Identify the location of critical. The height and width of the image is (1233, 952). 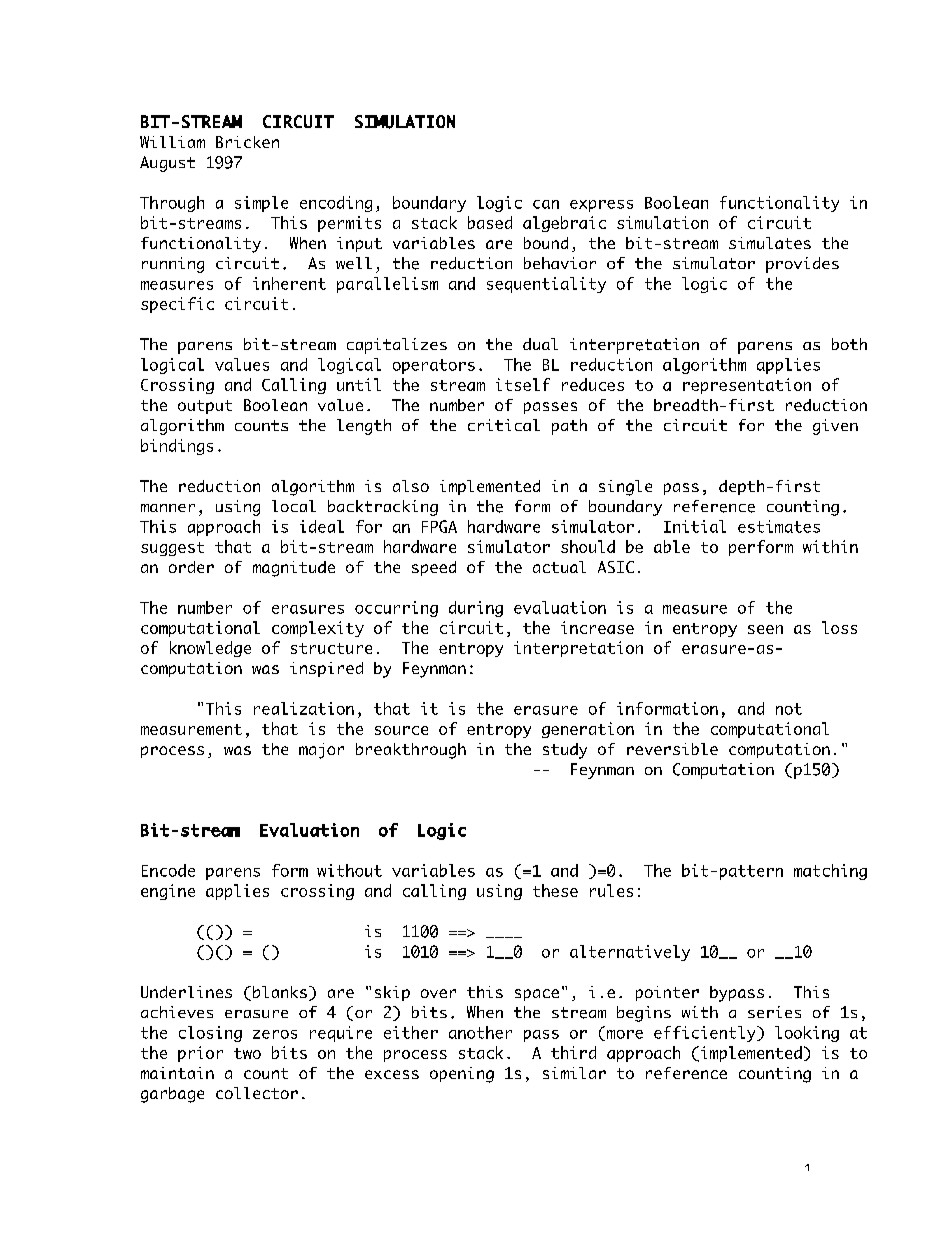
(504, 425).
